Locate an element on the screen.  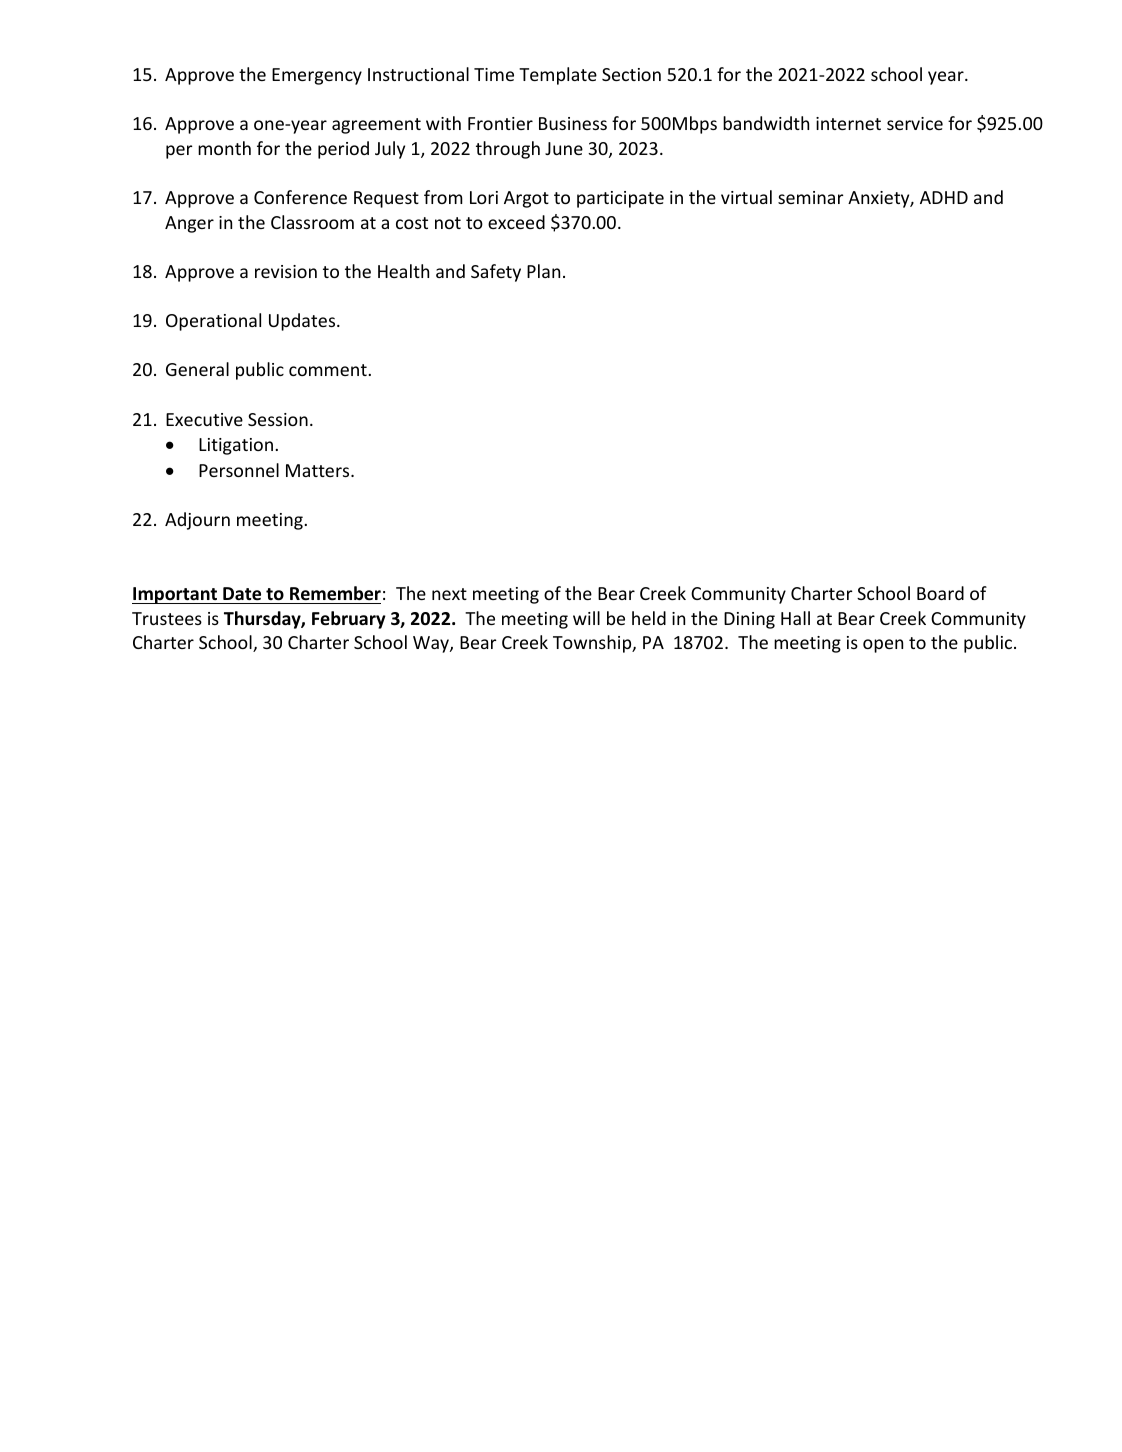
comment is located at coordinates (329, 370).
